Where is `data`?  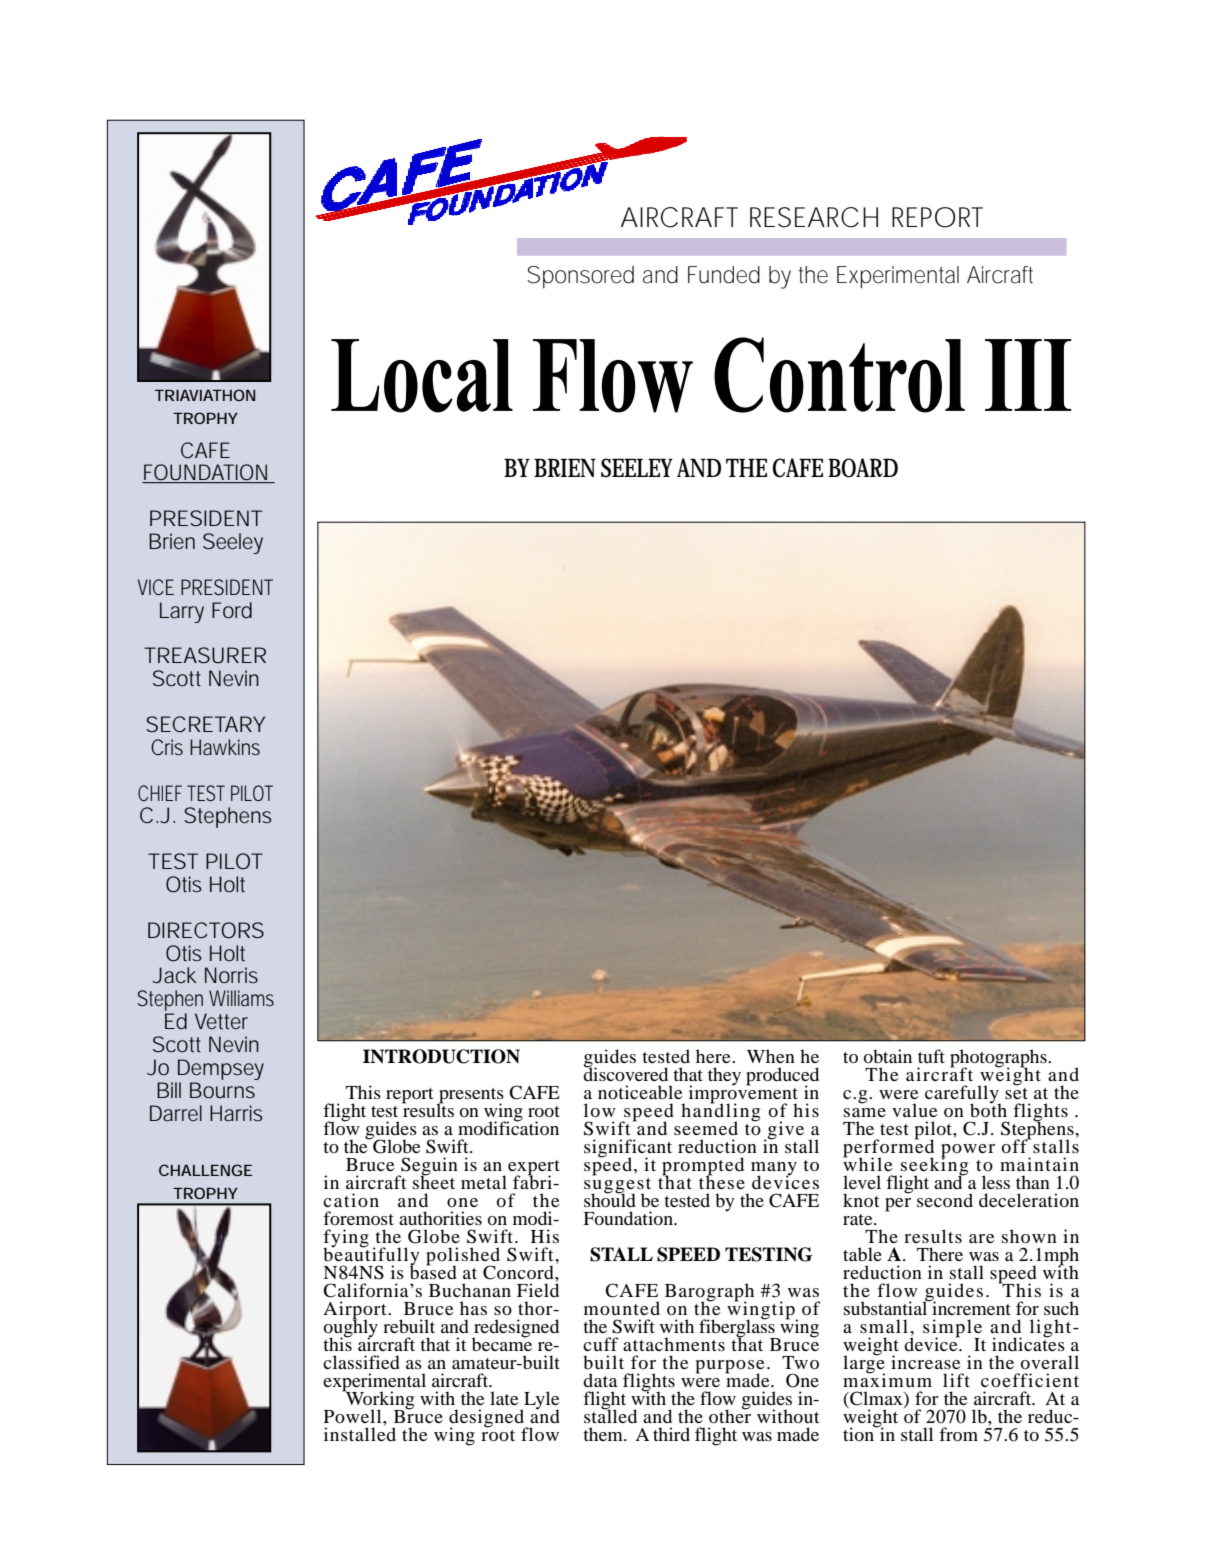 data is located at coordinates (600, 1380).
